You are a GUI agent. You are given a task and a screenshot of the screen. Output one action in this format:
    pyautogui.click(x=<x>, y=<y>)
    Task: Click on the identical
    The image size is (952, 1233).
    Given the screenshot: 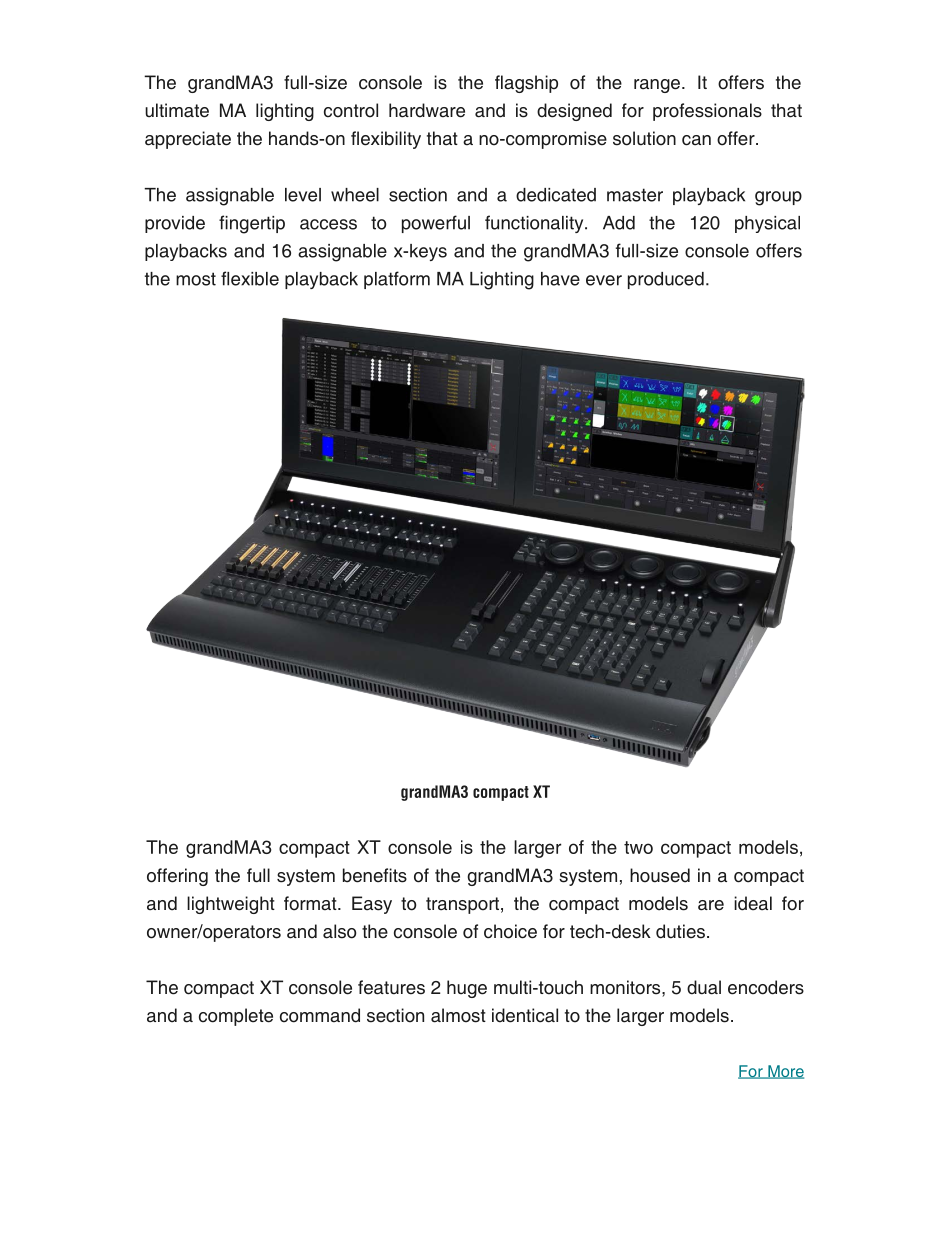 What is the action you would take?
    pyautogui.click(x=525, y=1015)
